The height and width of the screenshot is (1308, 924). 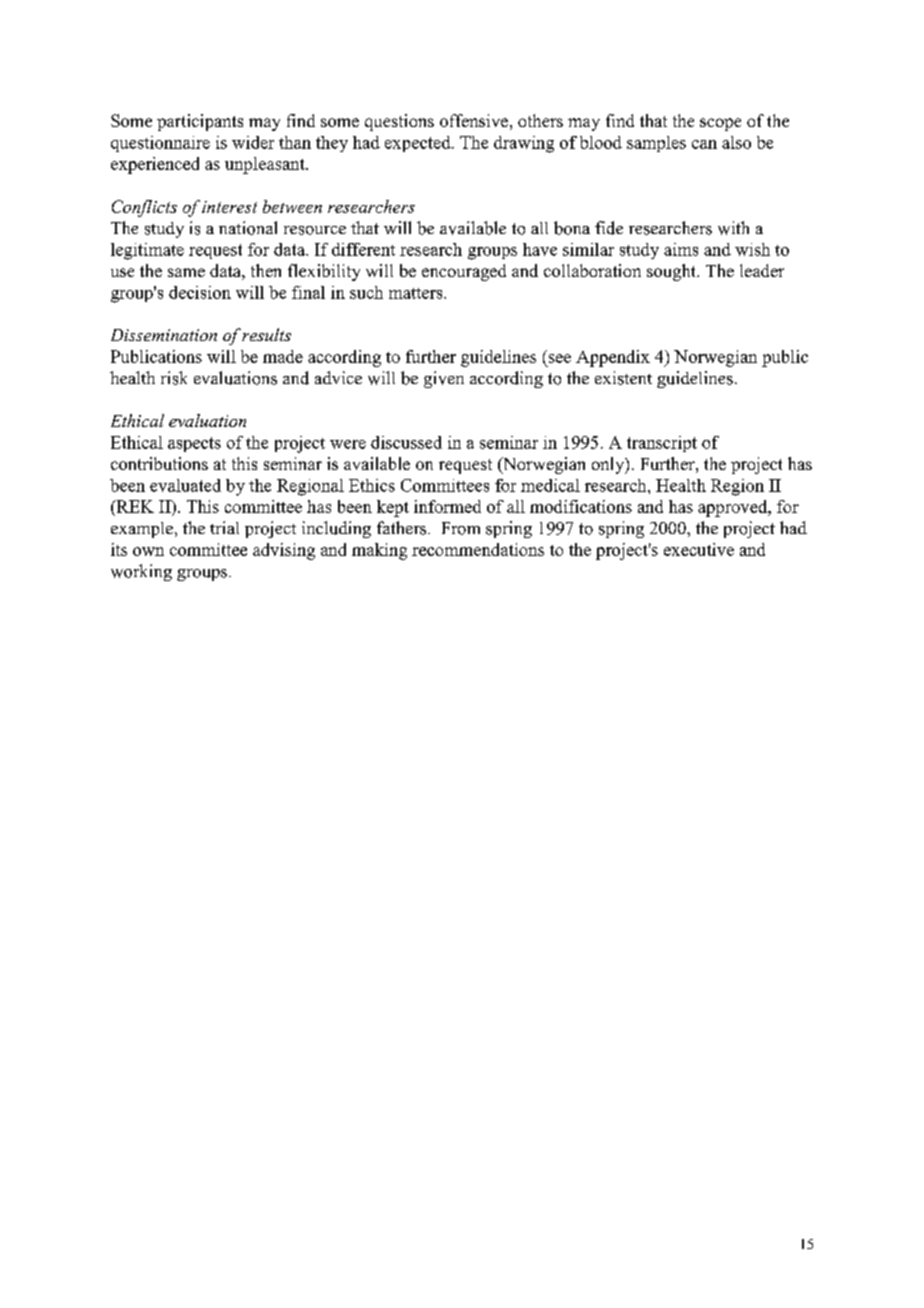 I want to click on can, so click(x=704, y=144).
